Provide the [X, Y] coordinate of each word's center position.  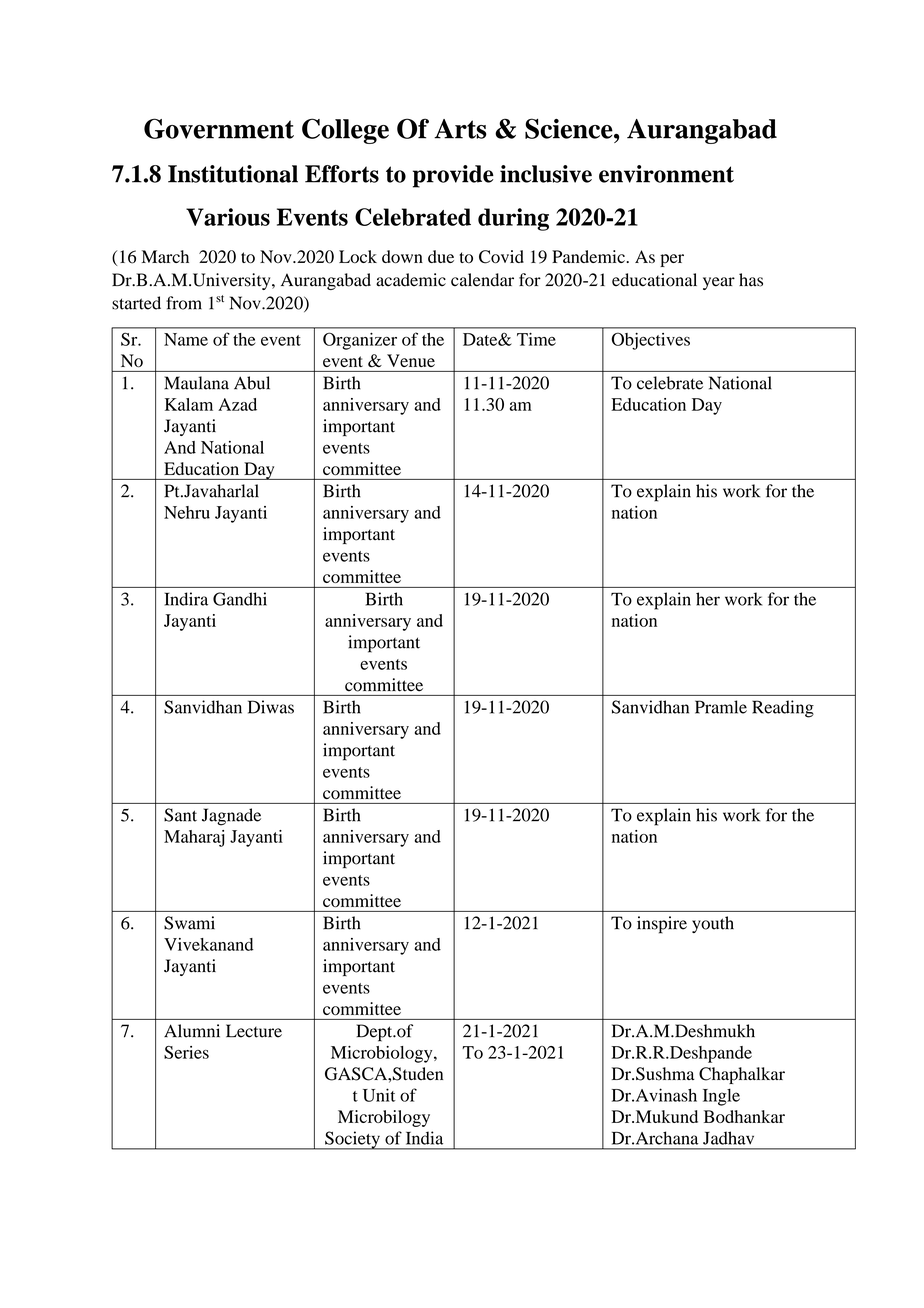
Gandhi [240, 599]
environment [666, 174]
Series [186, 1052]
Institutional [233, 174]
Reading [783, 709]
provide [453, 176]
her [708, 599]
